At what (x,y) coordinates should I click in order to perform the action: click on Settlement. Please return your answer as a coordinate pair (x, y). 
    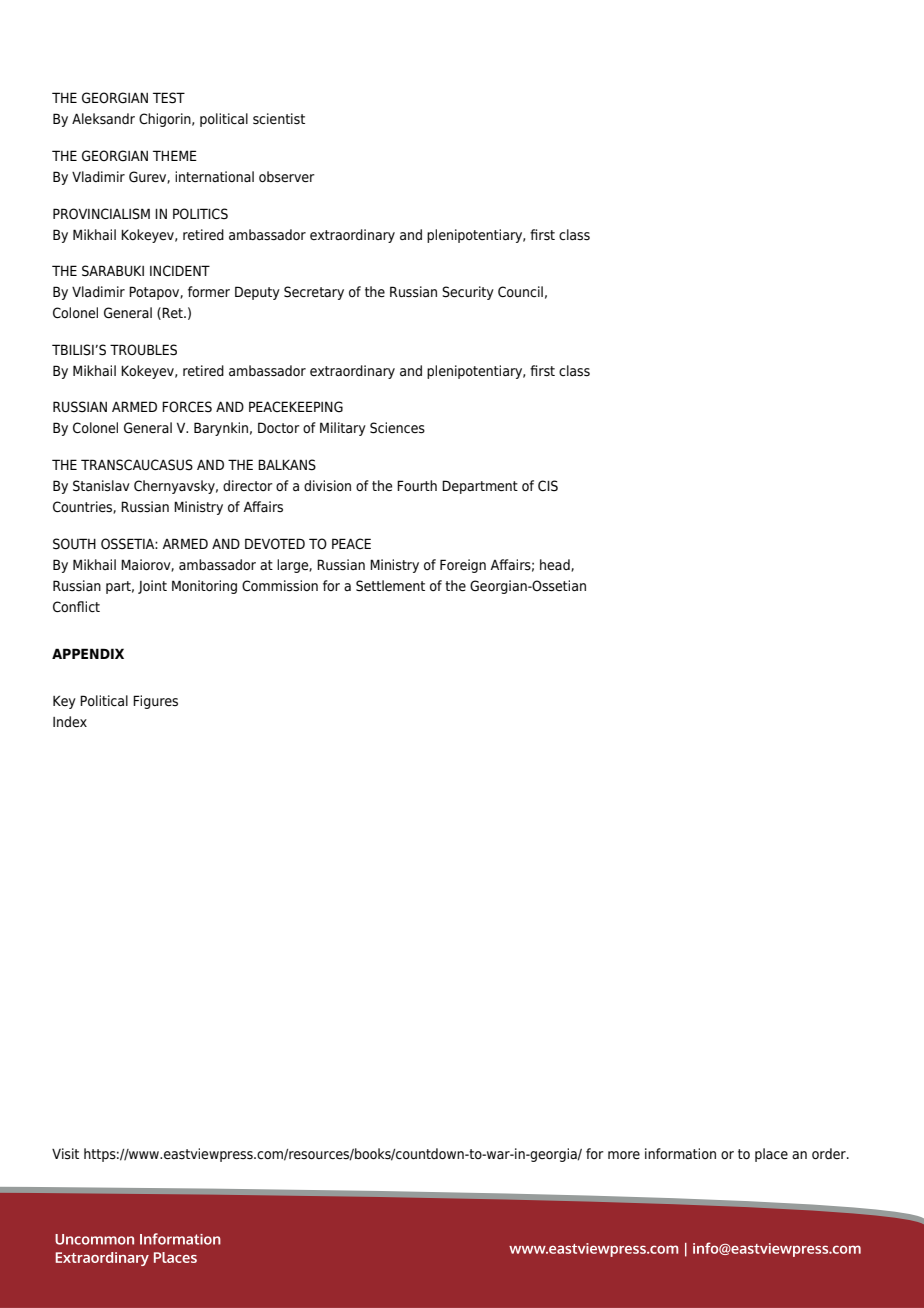
    Looking at the image, I should click on (390, 586).
